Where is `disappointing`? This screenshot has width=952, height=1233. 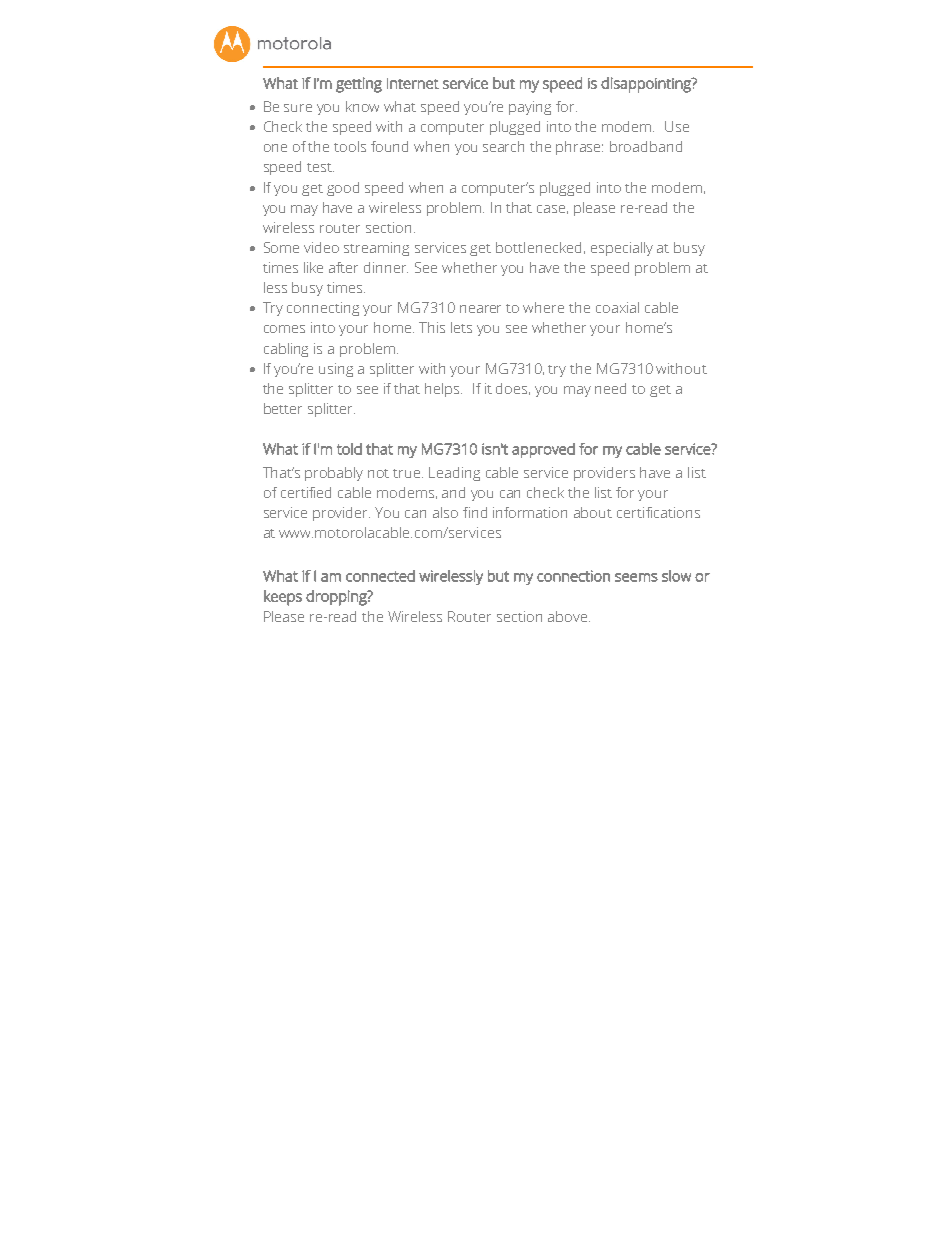
disappointing is located at coordinates (647, 85).
